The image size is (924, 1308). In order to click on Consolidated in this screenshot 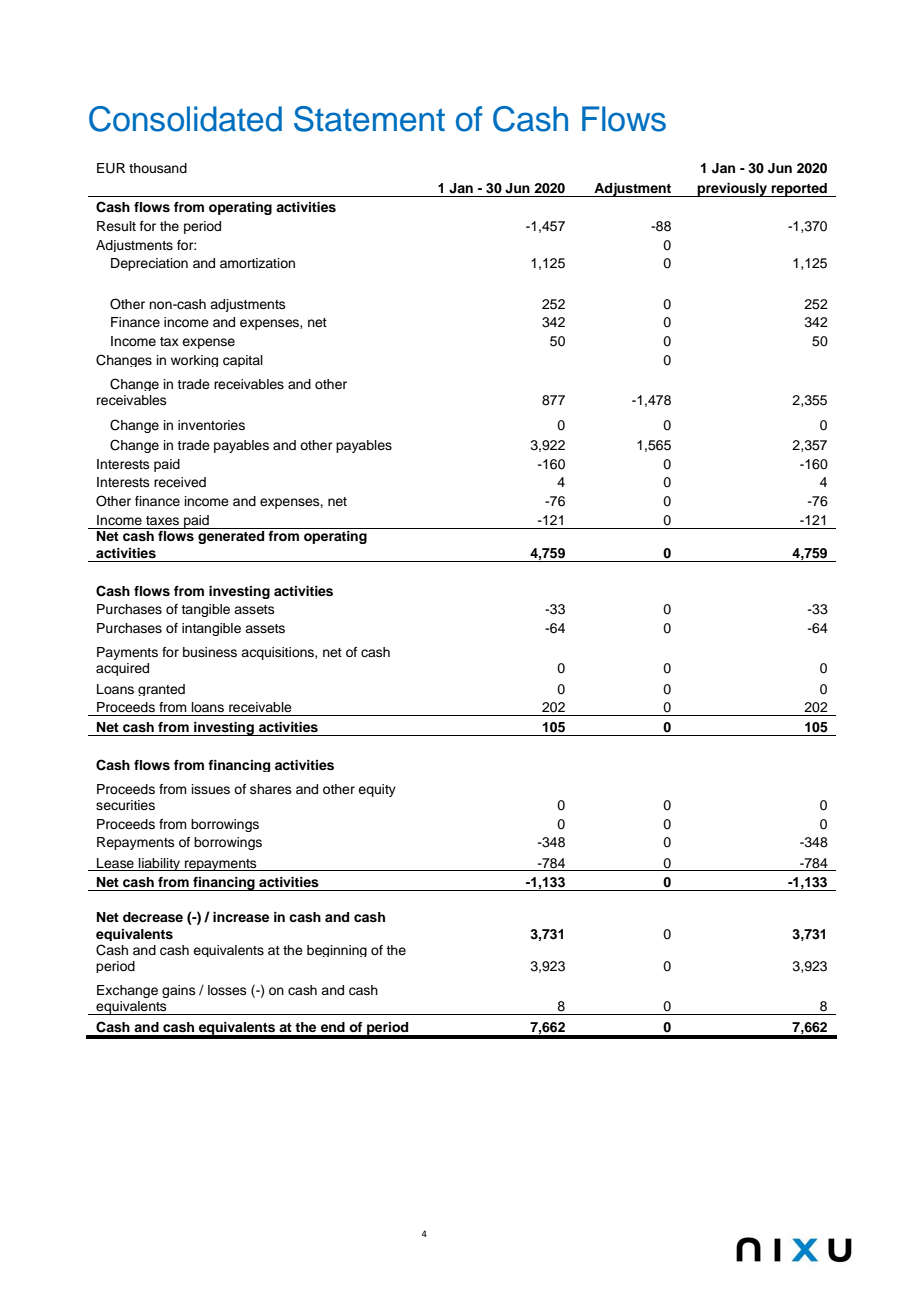, I will do `click(185, 119)`.
